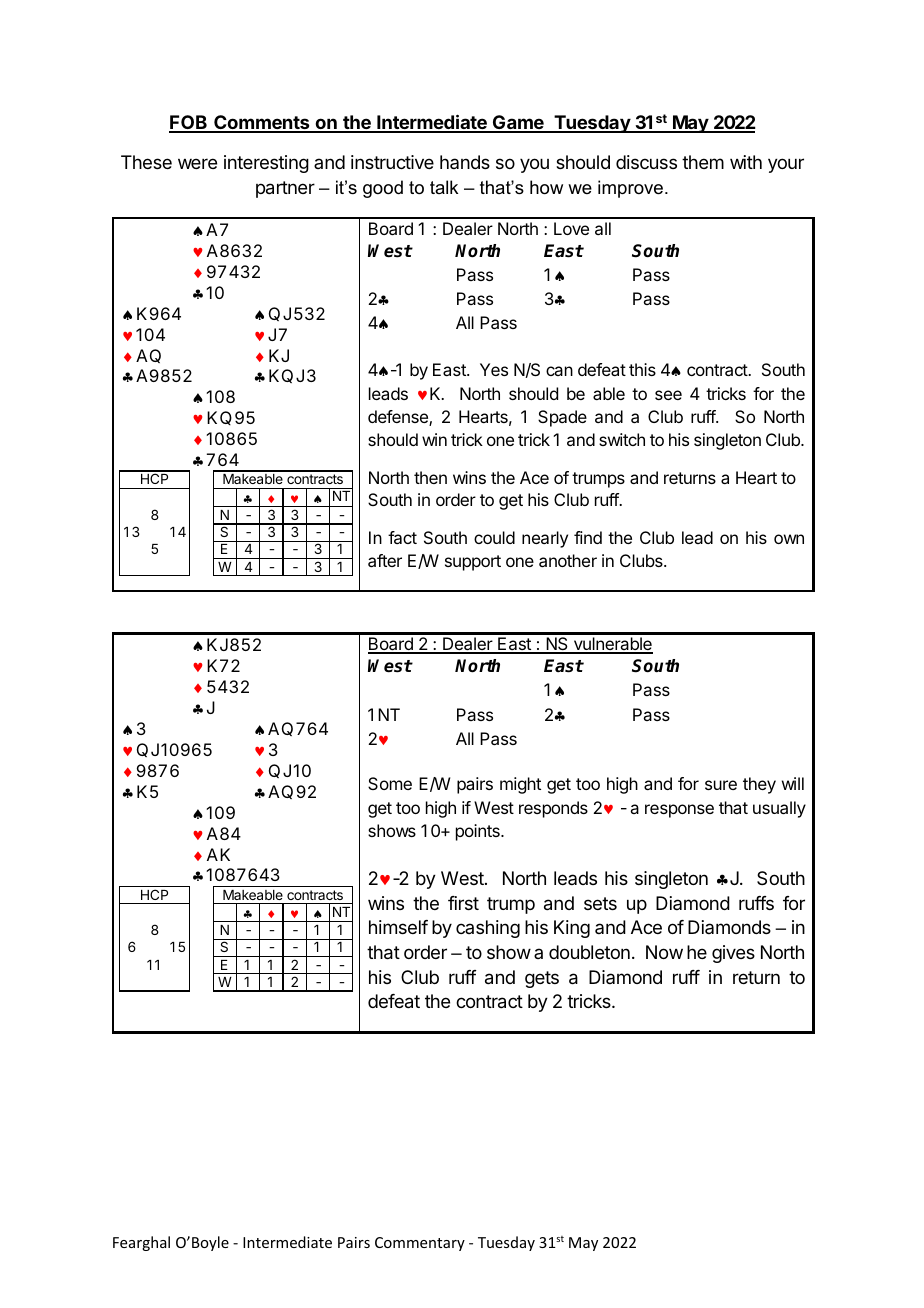  Describe the element at coordinates (197, 163) in the screenshot. I see `were` at that location.
